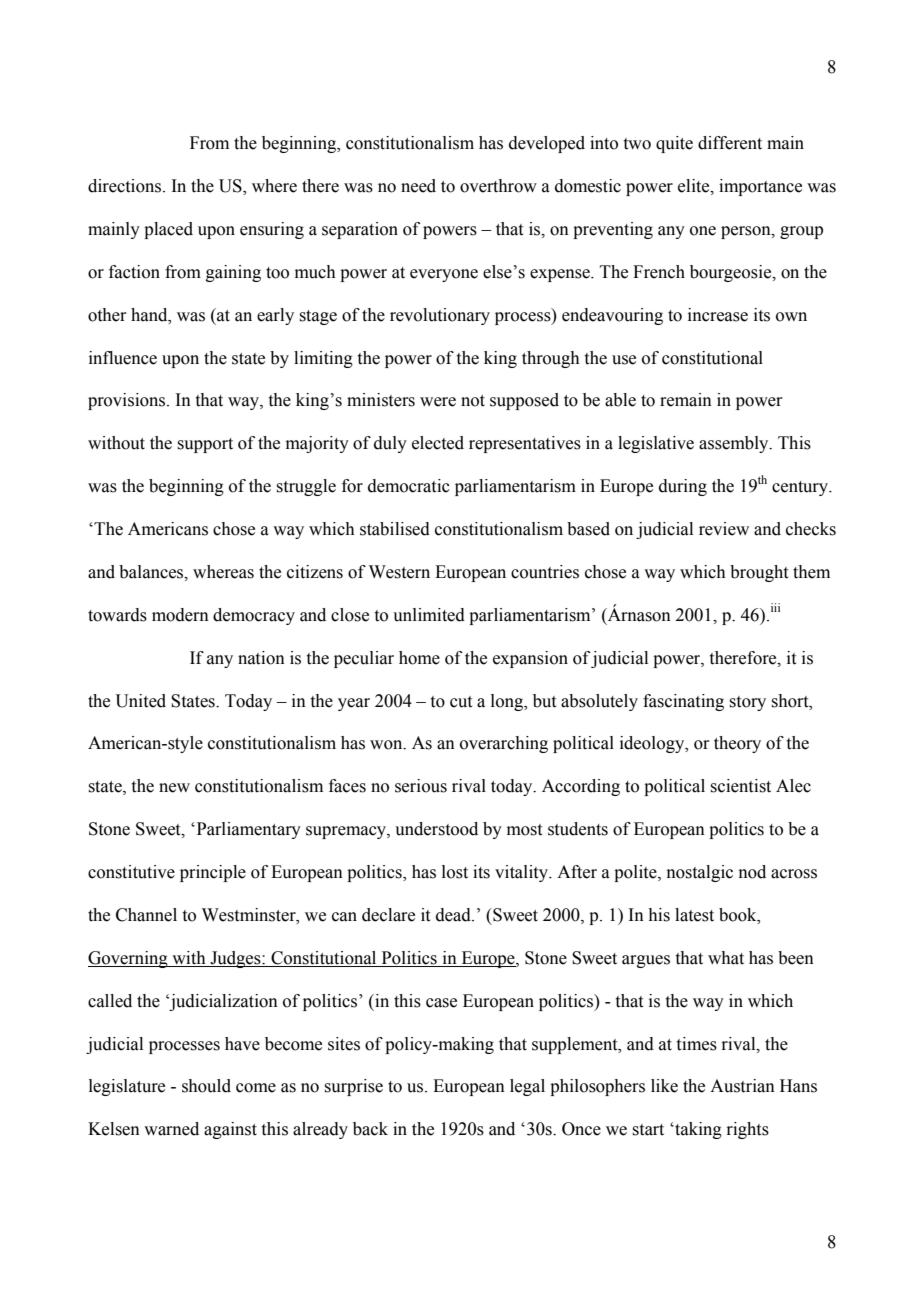  What do you see at coordinates (498, 186) in the screenshot?
I see `overthrow` at bounding box center [498, 186].
